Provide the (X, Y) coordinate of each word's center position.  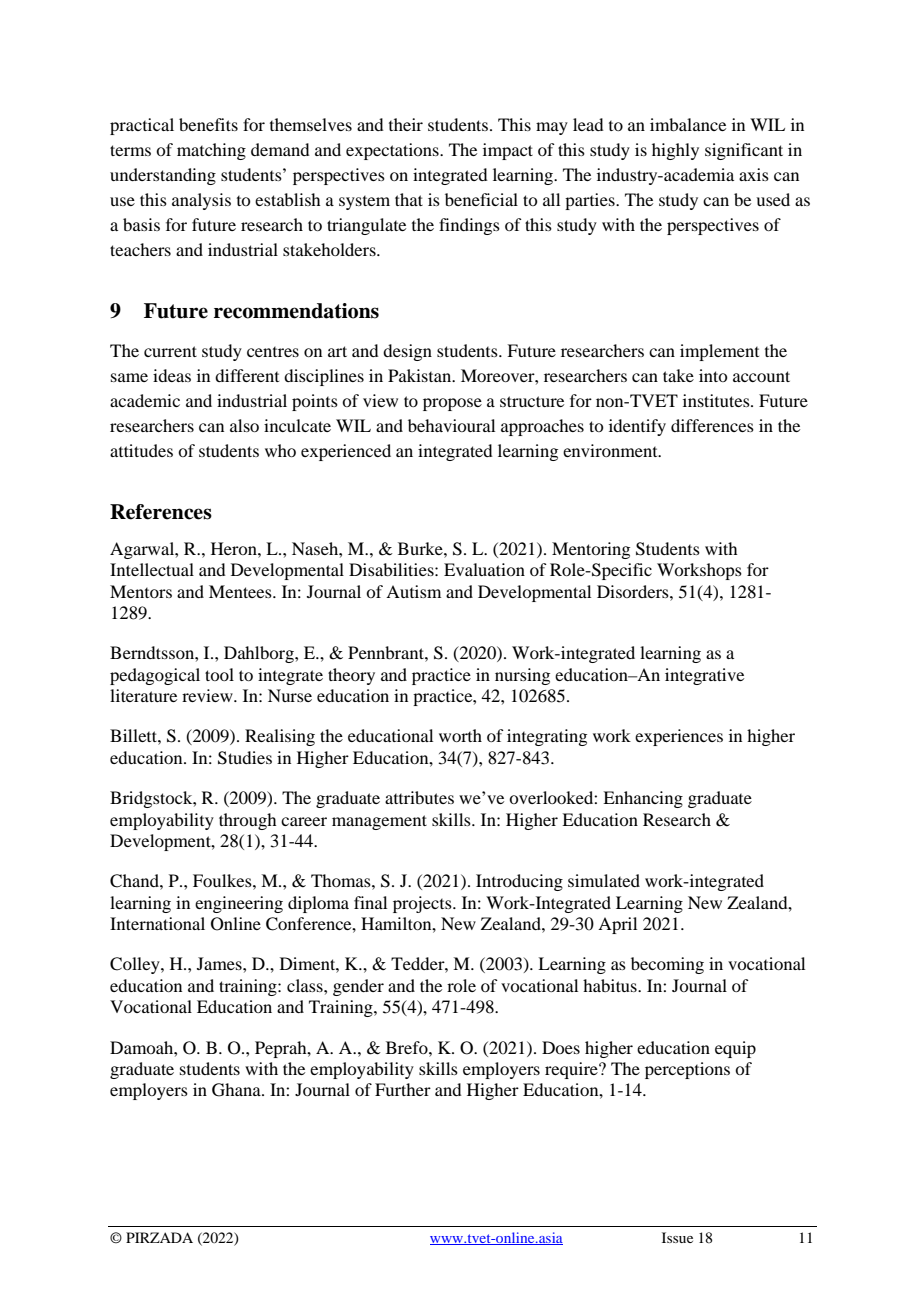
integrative (704, 676)
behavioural (451, 425)
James (220, 963)
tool (219, 674)
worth (460, 735)
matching (211, 151)
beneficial (481, 199)
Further (403, 1089)
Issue (677, 1237)
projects (423, 904)
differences (712, 425)
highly (675, 151)
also (244, 425)
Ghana (237, 1090)
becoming (667, 965)
